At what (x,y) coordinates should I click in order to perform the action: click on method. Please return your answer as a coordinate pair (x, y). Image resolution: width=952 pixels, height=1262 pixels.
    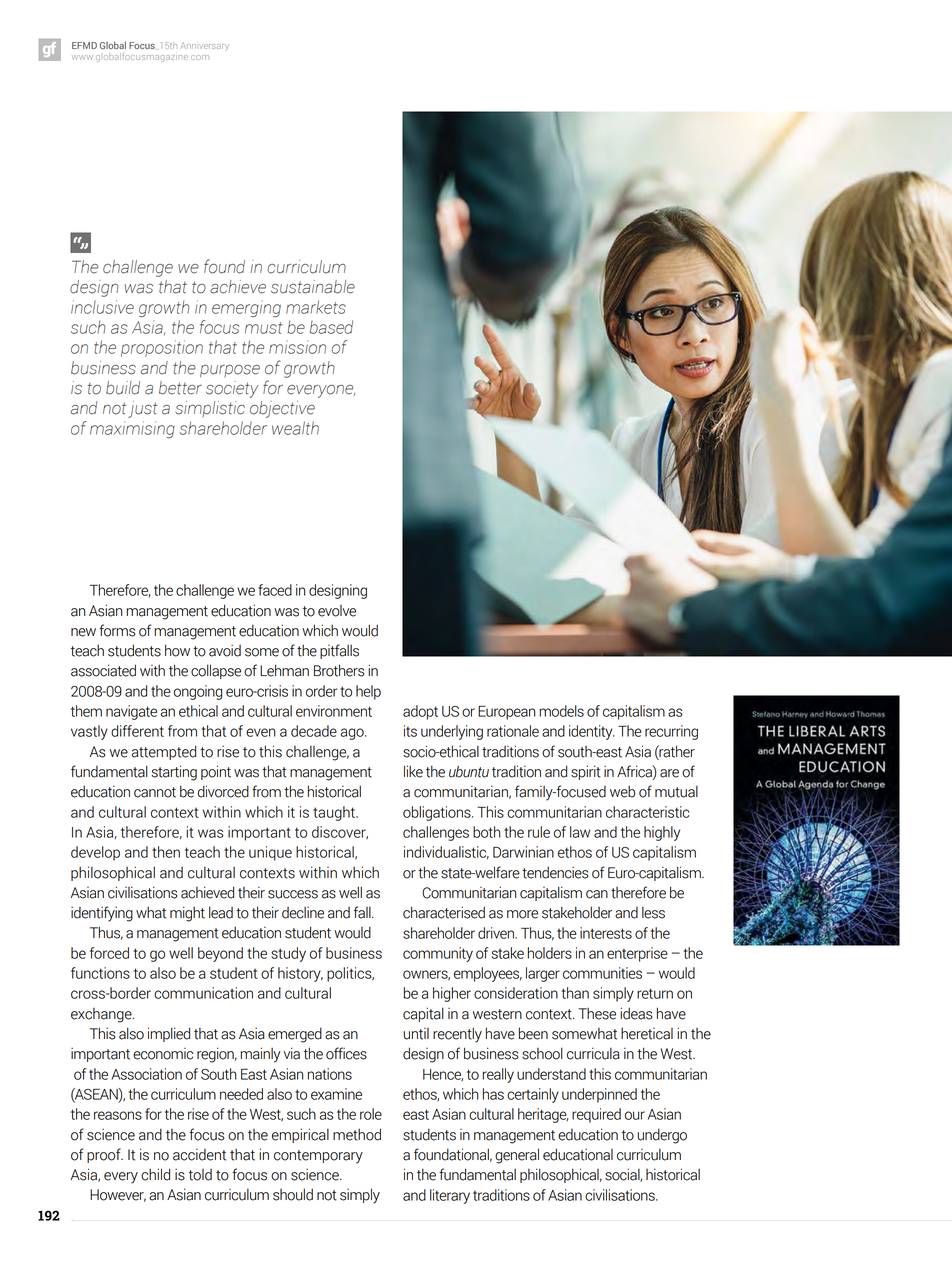
    Looking at the image, I should click on (357, 1134).
